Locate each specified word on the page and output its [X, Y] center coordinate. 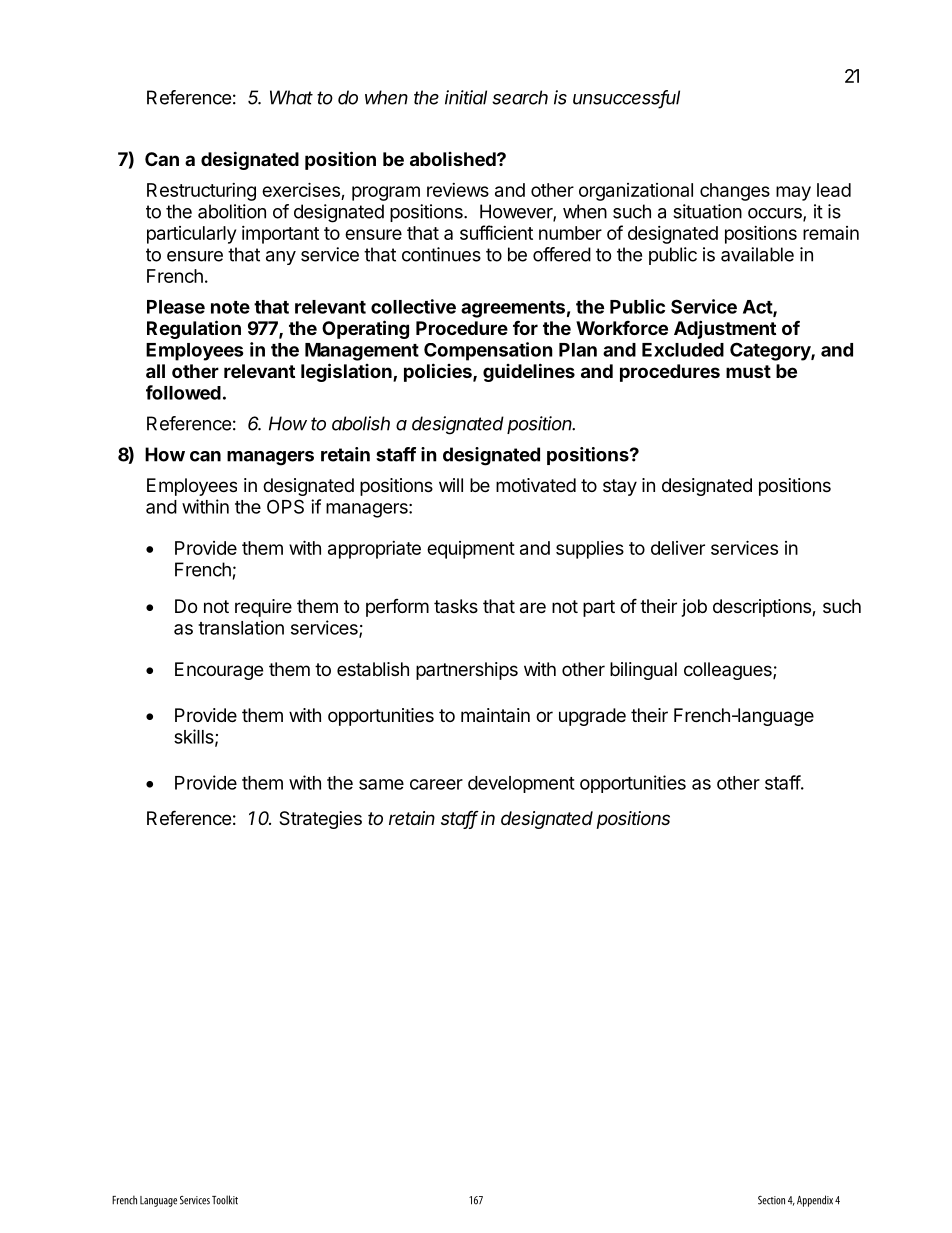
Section [771, 1200]
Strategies [320, 820]
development [521, 784]
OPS [285, 506]
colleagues [729, 671]
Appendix [815, 1201]
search [520, 97]
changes [735, 192]
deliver [678, 548]
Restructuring [201, 192]
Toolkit [225, 1200]
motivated [536, 485]
